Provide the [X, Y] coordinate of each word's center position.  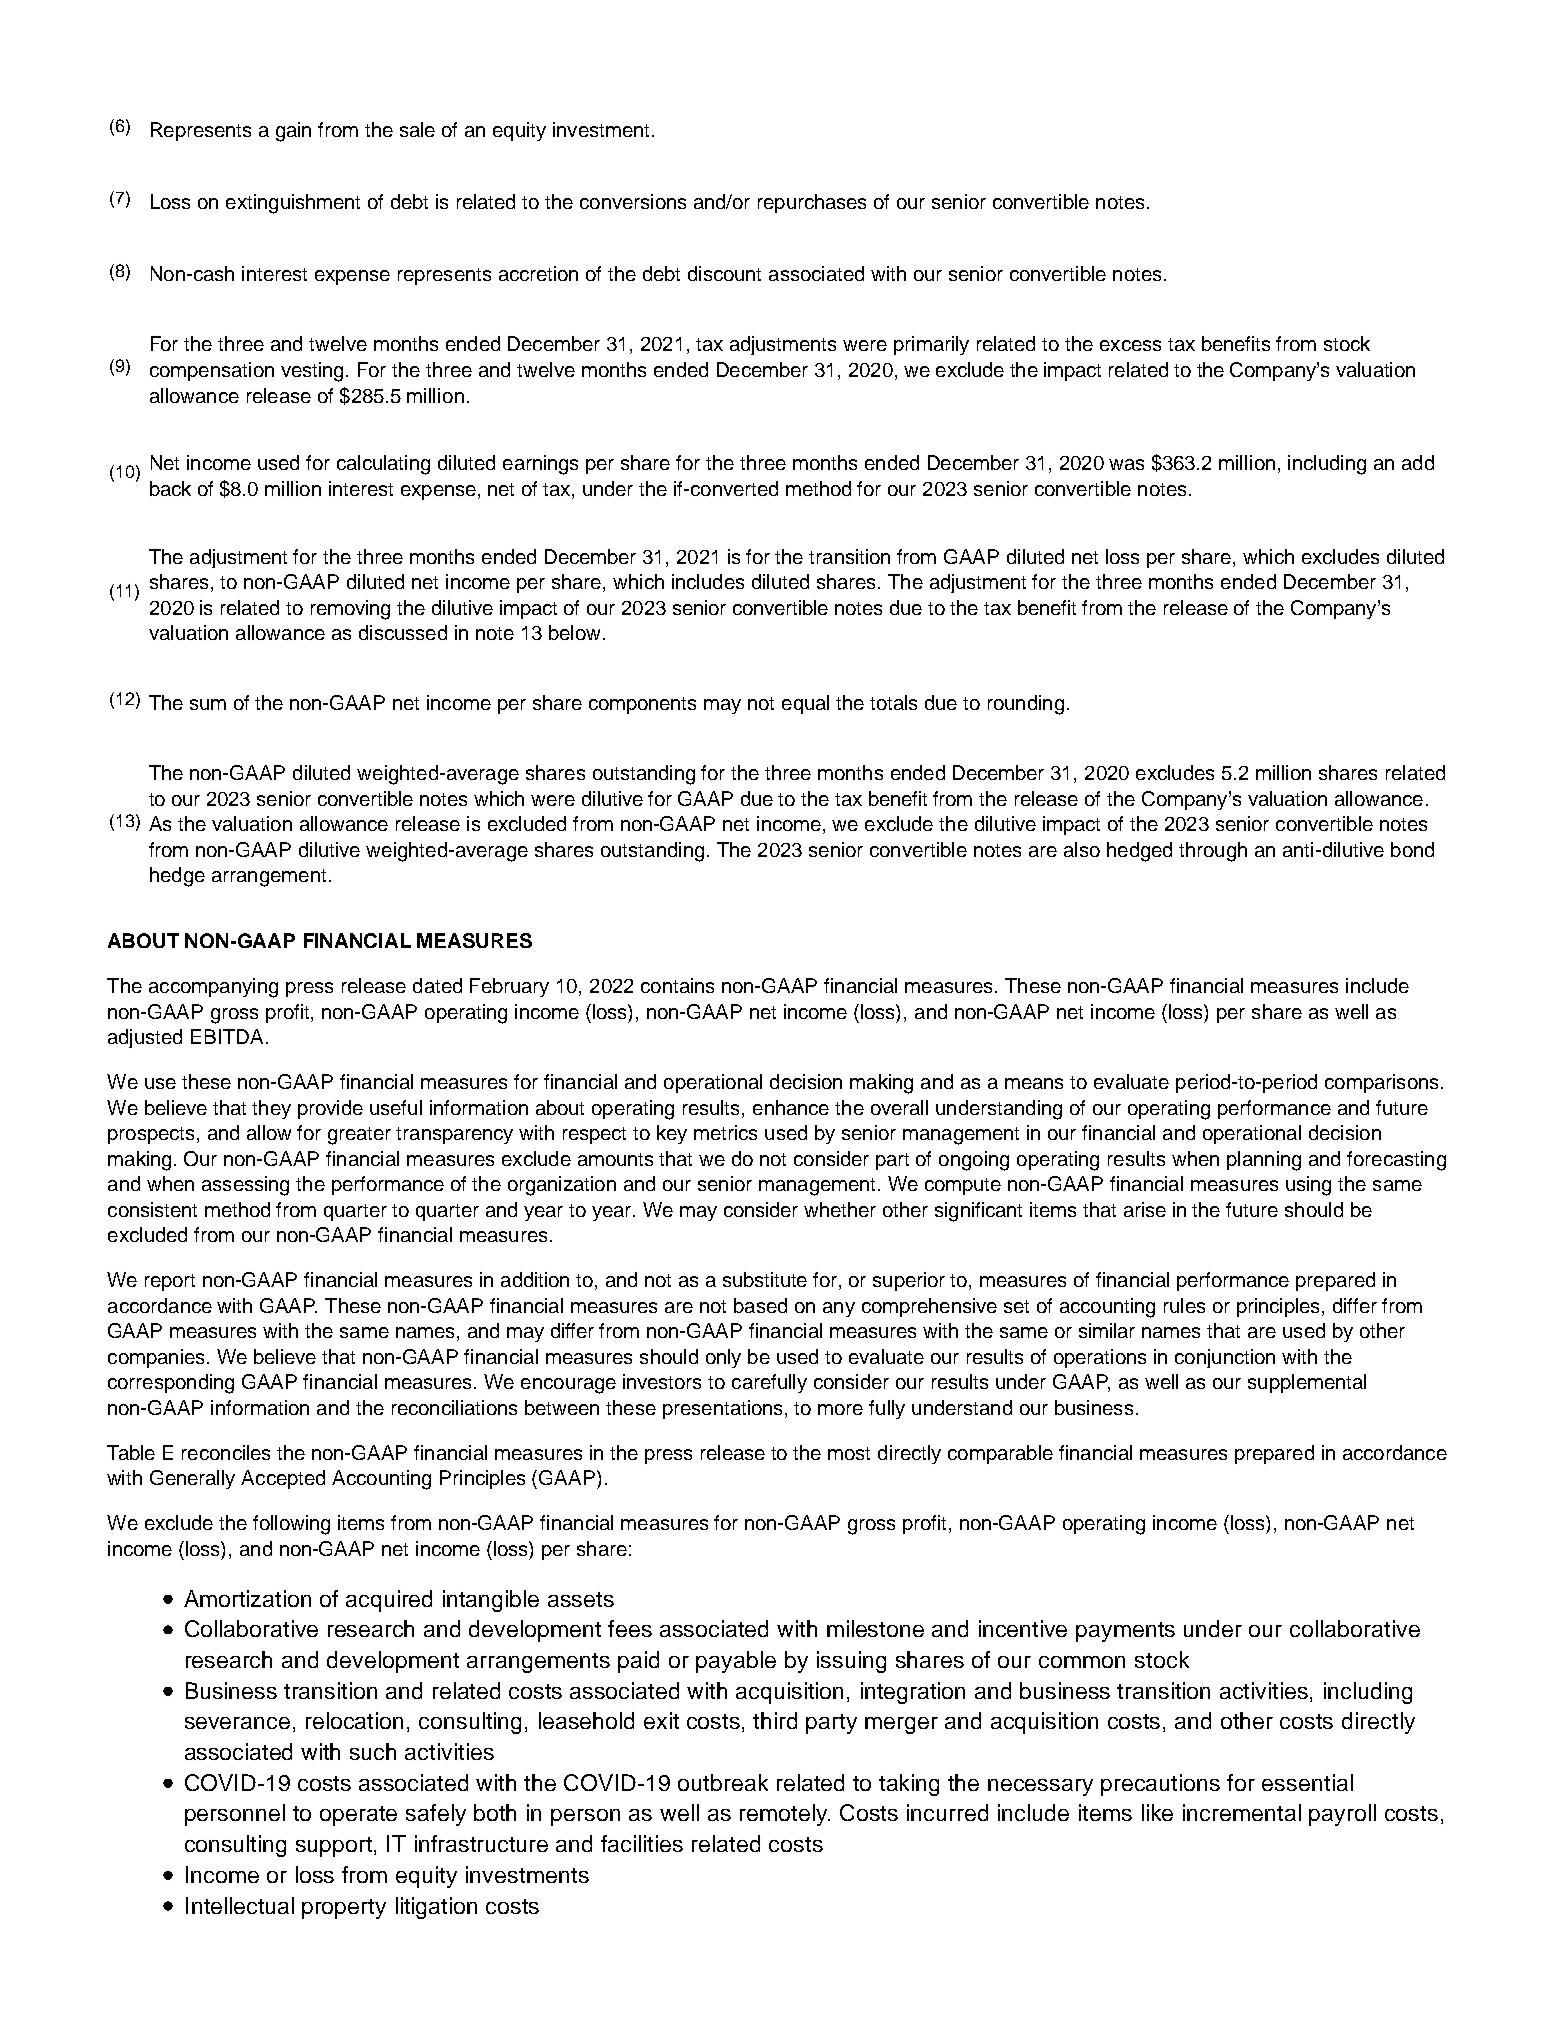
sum [208, 704]
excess [1130, 345]
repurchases [812, 203]
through [1213, 852]
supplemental [1307, 1383]
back [170, 488]
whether [840, 1209]
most [849, 1453]
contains [677, 985]
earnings [540, 465]
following [291, 1525]
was [1126, 464]
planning [1264, 1161]
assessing [245, 1186]
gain [293, 132]
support [335, 1847]
